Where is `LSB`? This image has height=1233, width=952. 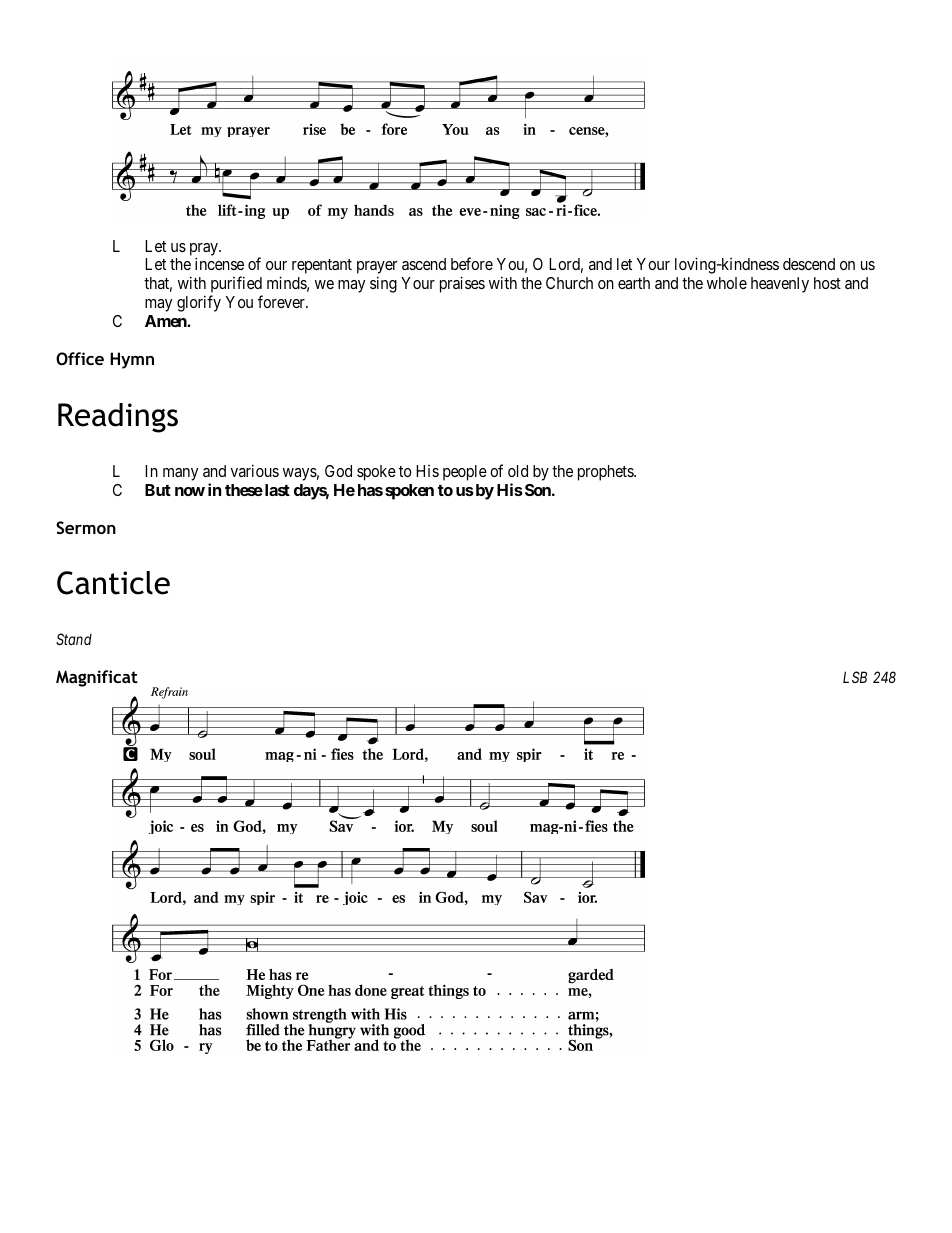 LSB is located at coordinates (855, 677).
